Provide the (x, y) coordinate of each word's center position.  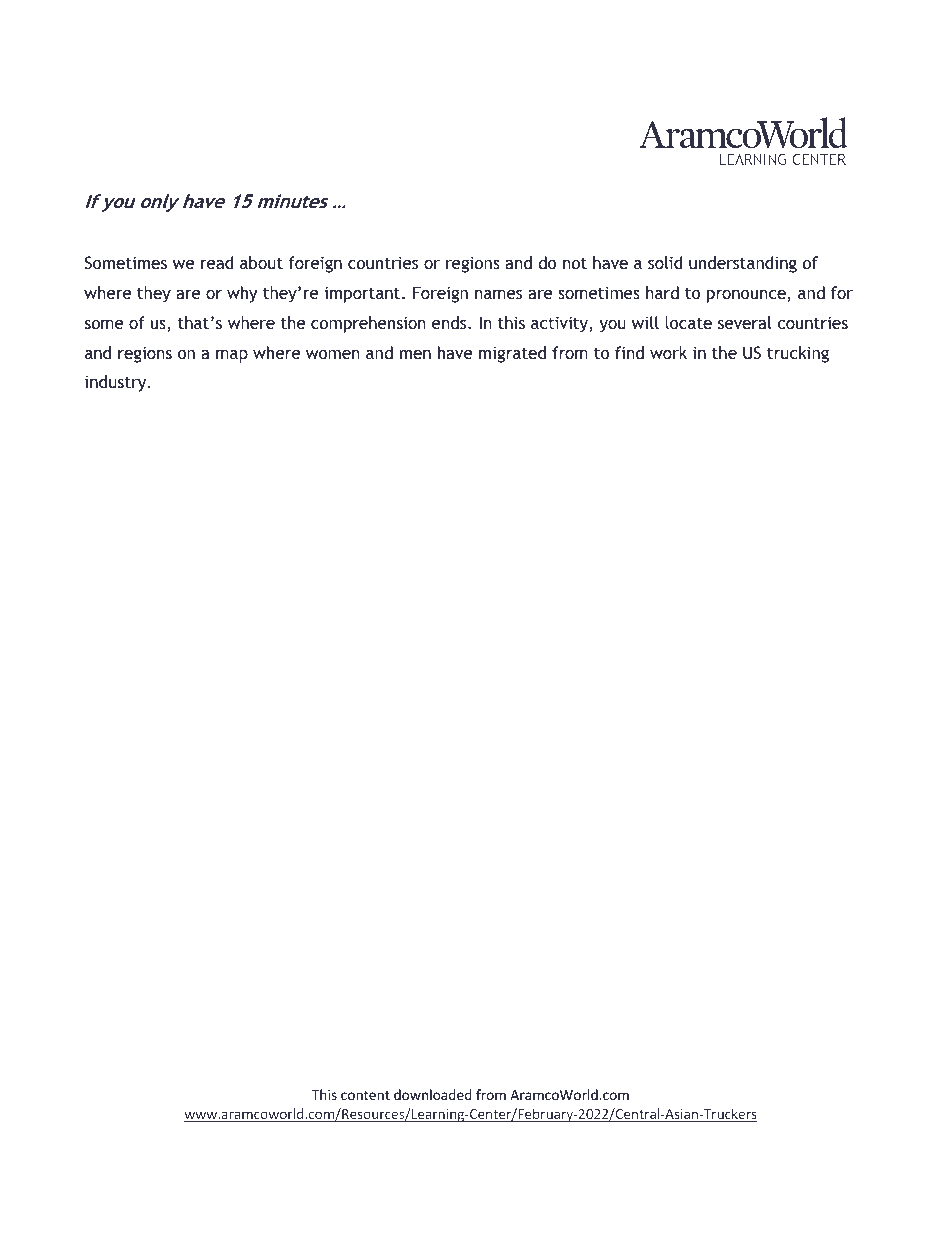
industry (117, 383)
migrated (512, 354)
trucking (798, 354)
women (333, 354)
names (498, 294)
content (365, 1095)
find (629, 352)
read (217, 262)
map (232, 356)
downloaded (433, 1094)
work (668, 352)
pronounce (747, 296)
